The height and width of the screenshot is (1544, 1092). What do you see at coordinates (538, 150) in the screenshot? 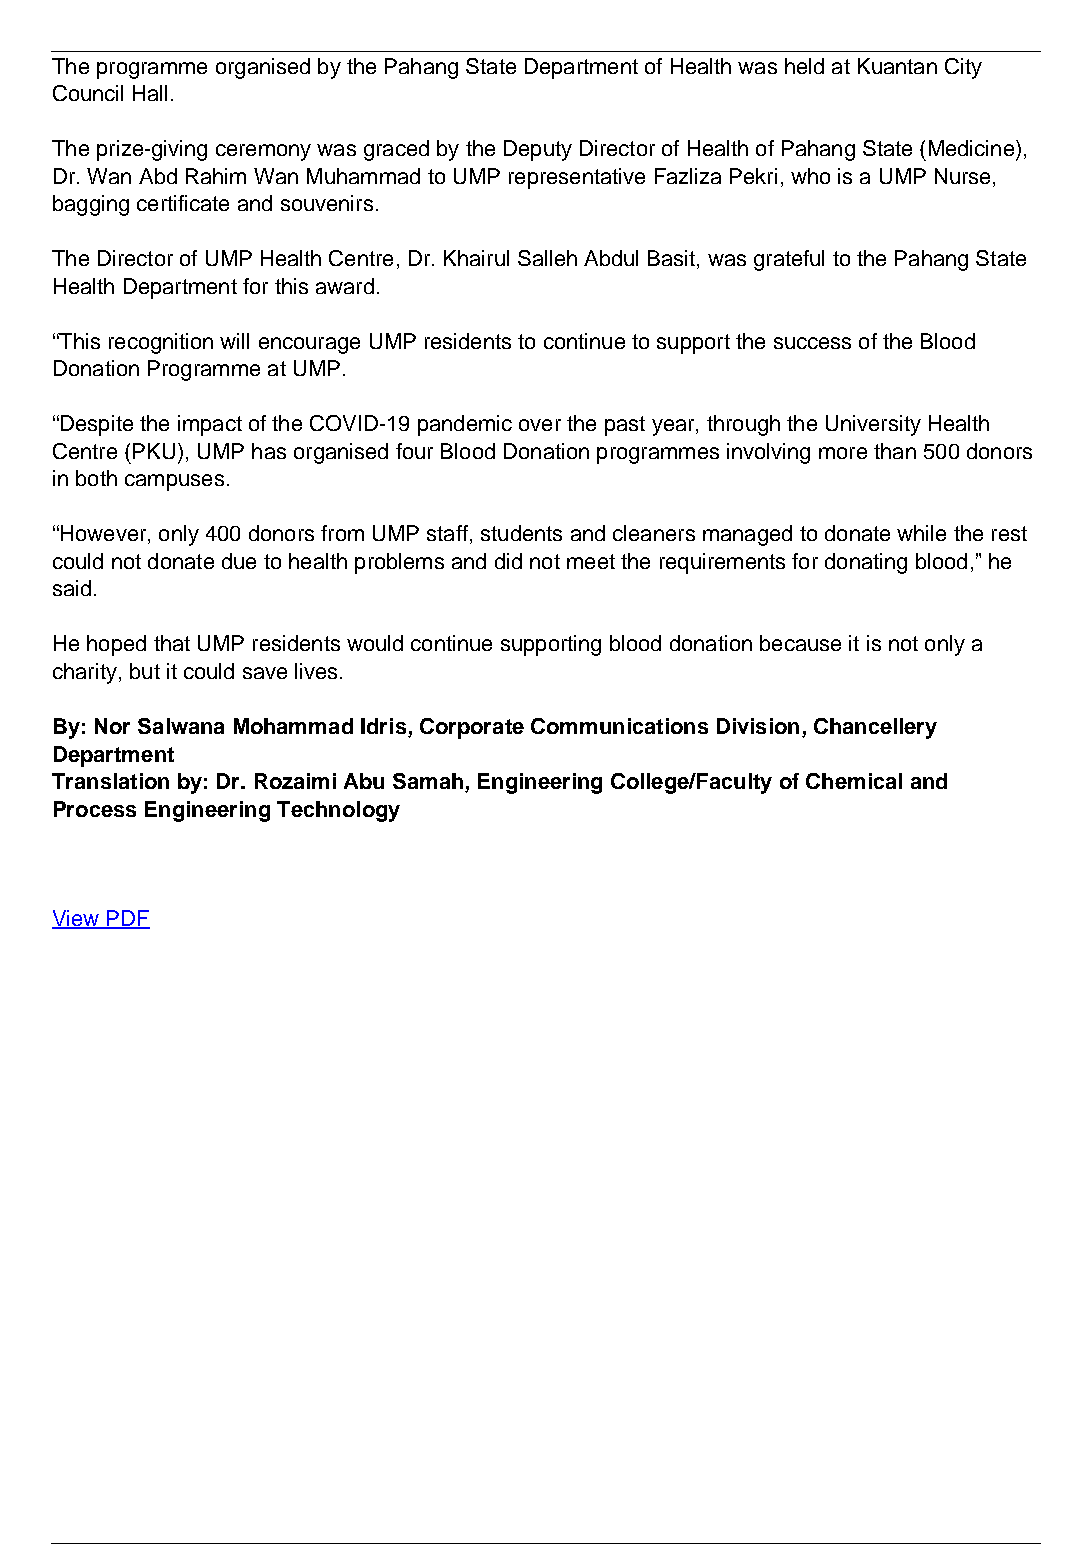
I see `Deputy` at bounding box center [538, 150].
